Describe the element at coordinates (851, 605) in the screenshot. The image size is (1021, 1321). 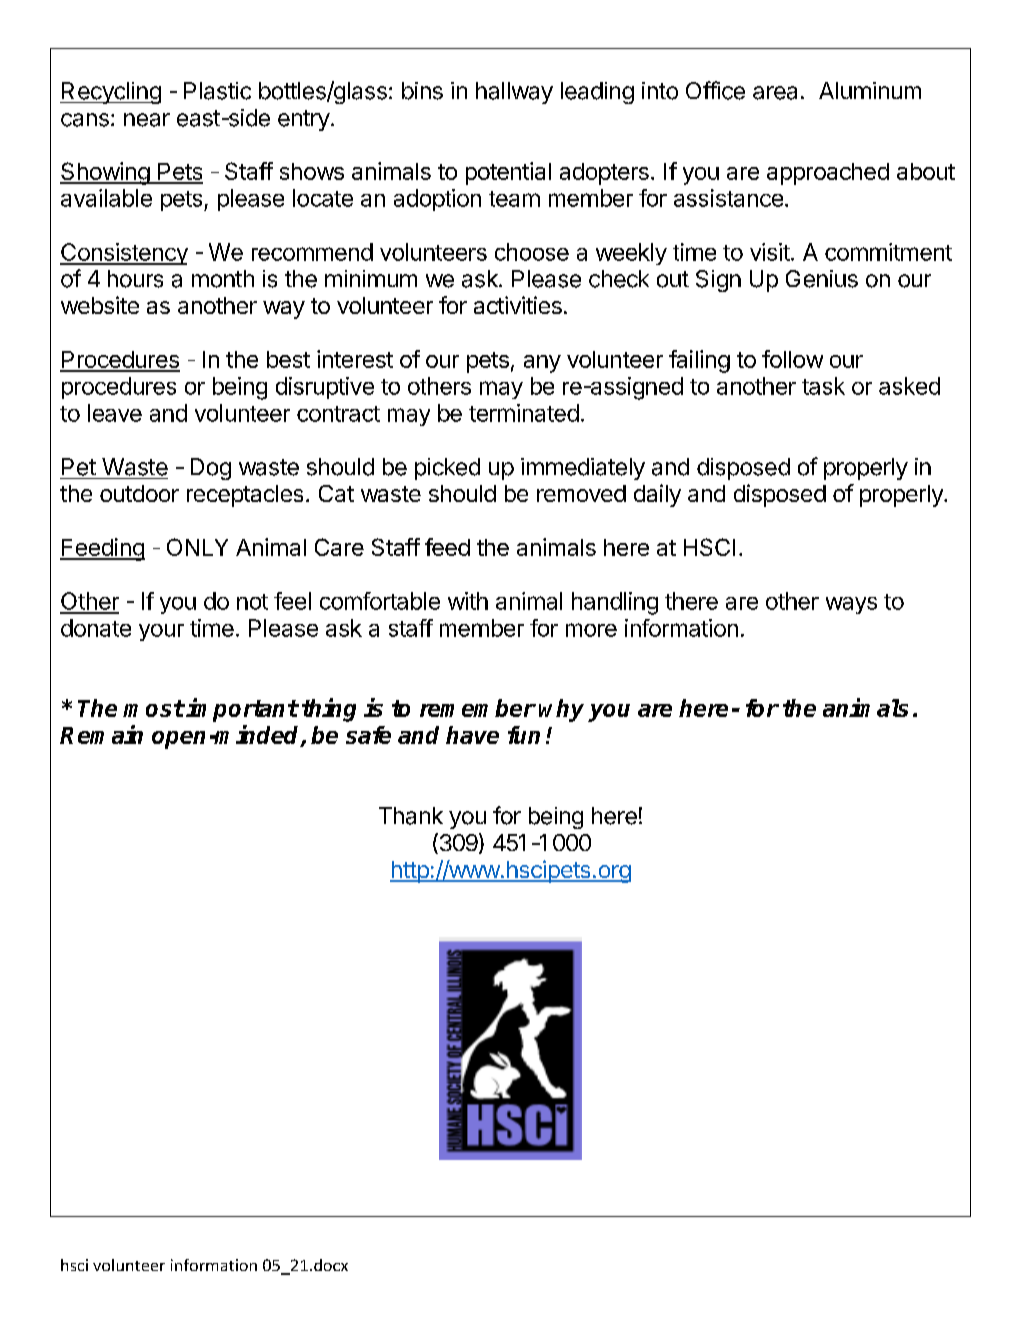
I see `ways` at that location.
